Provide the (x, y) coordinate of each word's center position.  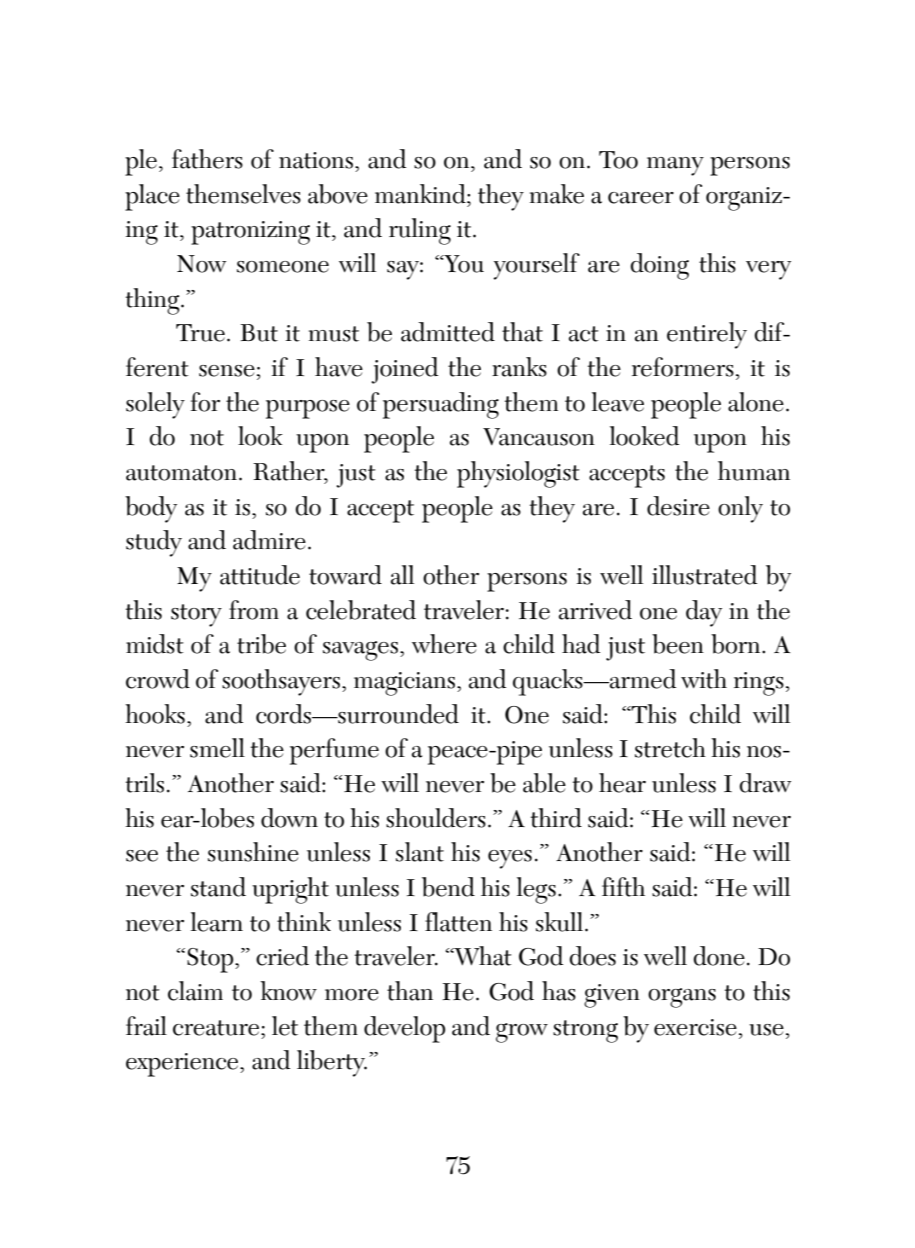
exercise (695, 1027)
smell (217, 748)
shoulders (436, 818)
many (675, 166)
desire (678, 506)
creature (217, 1028)
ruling (420, 231)
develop (404, 1029)
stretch (670, 748)
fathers (207, 159)
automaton (181, 473)
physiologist (518, 474)
